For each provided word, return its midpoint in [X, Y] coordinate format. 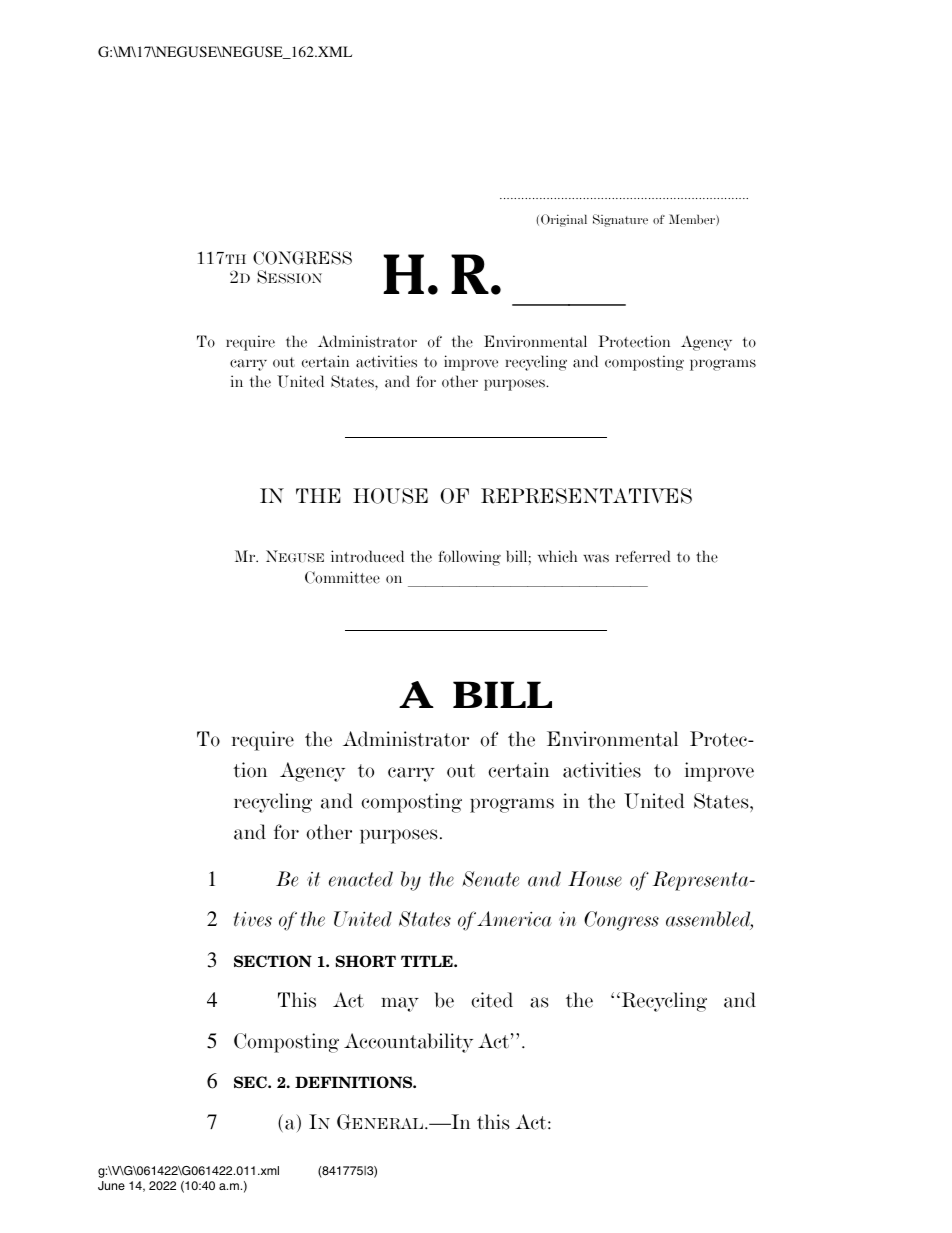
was [596, 558]
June [111, 1186]
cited [492, 1000]
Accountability [408, 1043]
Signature [620, 220]
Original [564, 220]
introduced [367, 556]
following [469, 558]
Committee [342, 577]
